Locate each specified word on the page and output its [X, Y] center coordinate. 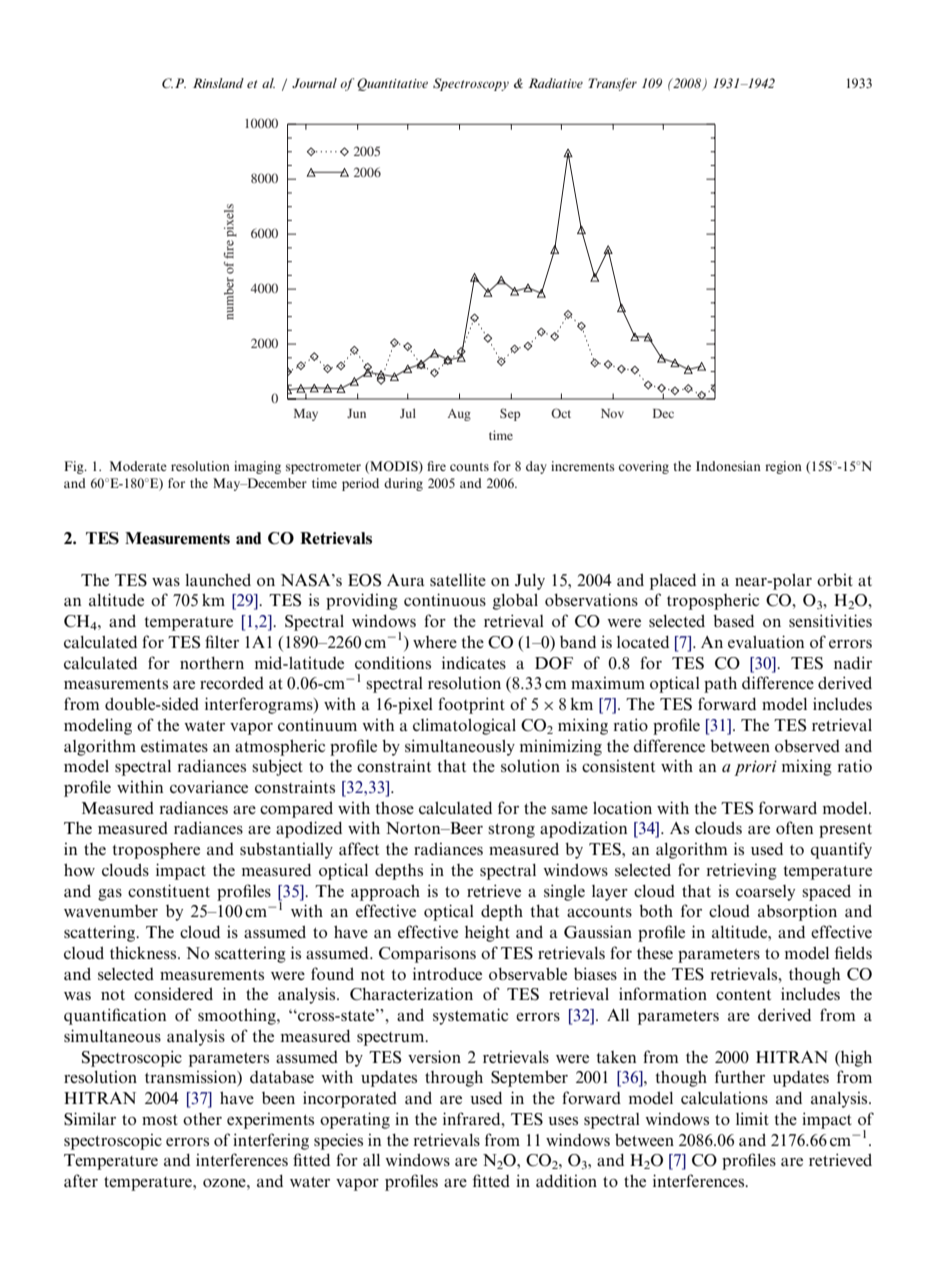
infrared [473, 1118]
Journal [314, 83]
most [160, 1120]
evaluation [766, 641]
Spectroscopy [471, 84]
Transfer [612, 84]
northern [212, 662]
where [435, 642]
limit [752, 1118]
